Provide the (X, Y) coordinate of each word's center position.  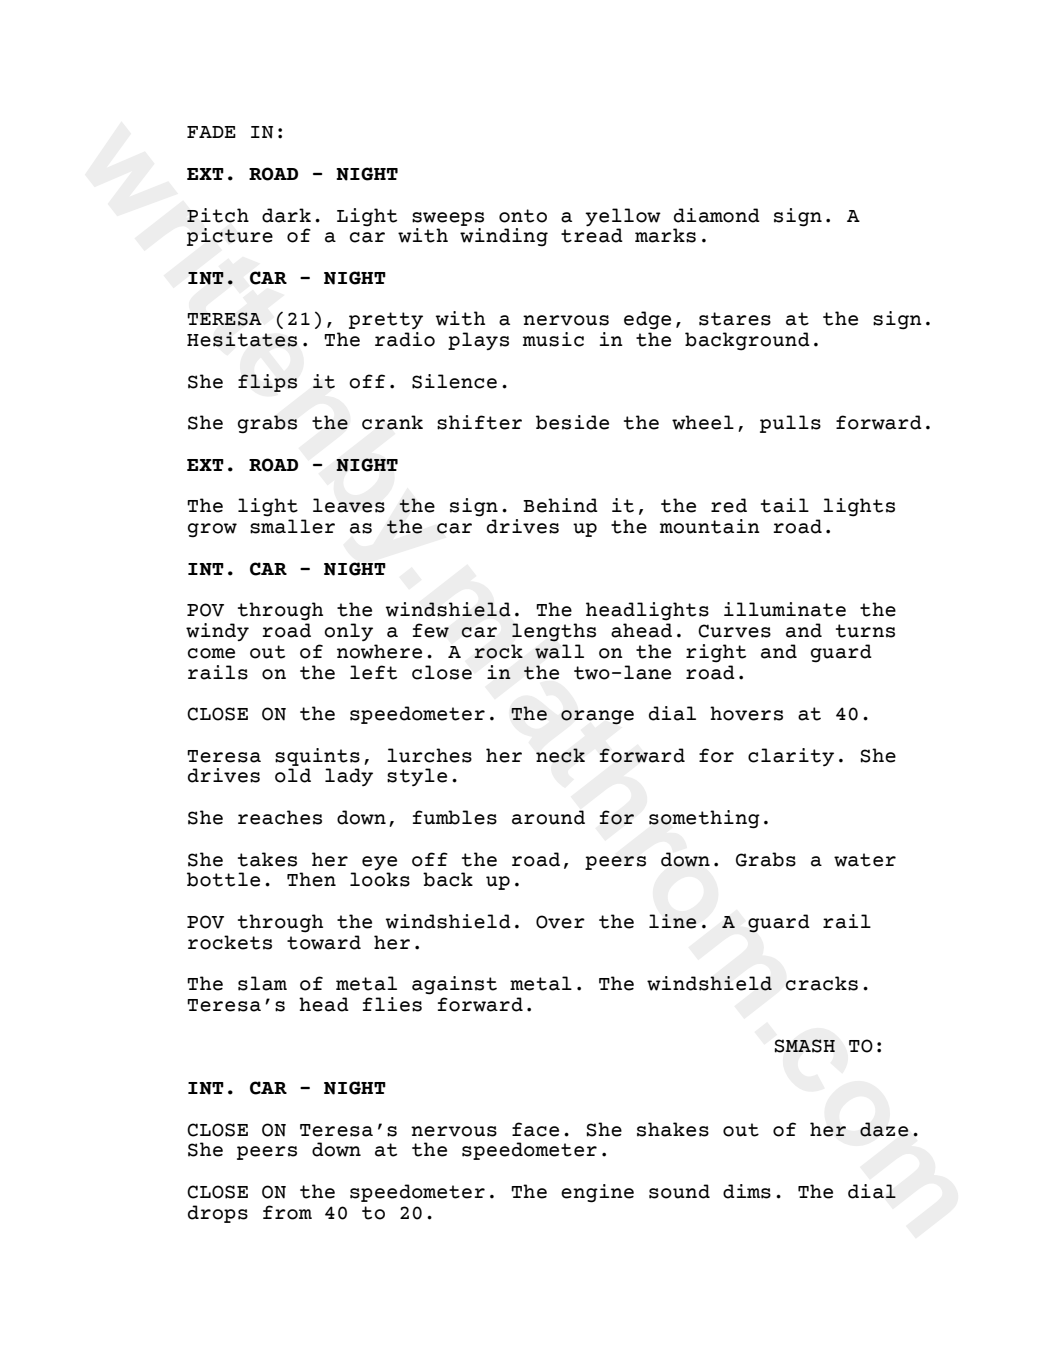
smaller (292, 526)
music (553, 339)
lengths (554, 632)
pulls (790, 424)
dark (286, 215)
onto (523, 216)
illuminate (785, 609)
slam (262, 983)
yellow (623, 217)
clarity (791, 757)
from (287, 1212)
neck (560, 755)
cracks (822, 983)
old (293, 775)
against (454, 985)
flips (267, 383)
